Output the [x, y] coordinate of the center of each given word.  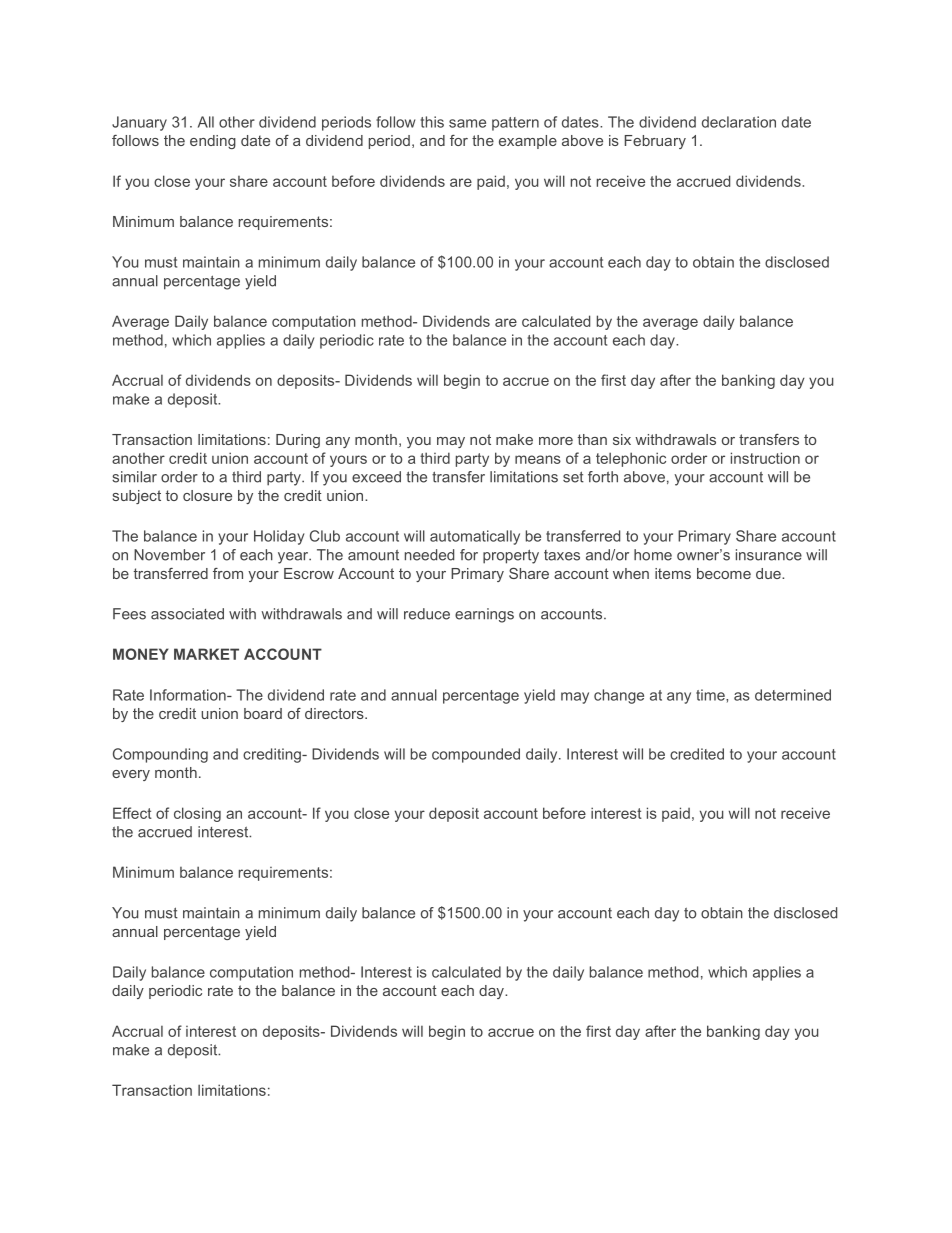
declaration [739, 122]
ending [213, 142]
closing [197, 814]
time [711, 695]
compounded [476, 755]
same [467, 123]
